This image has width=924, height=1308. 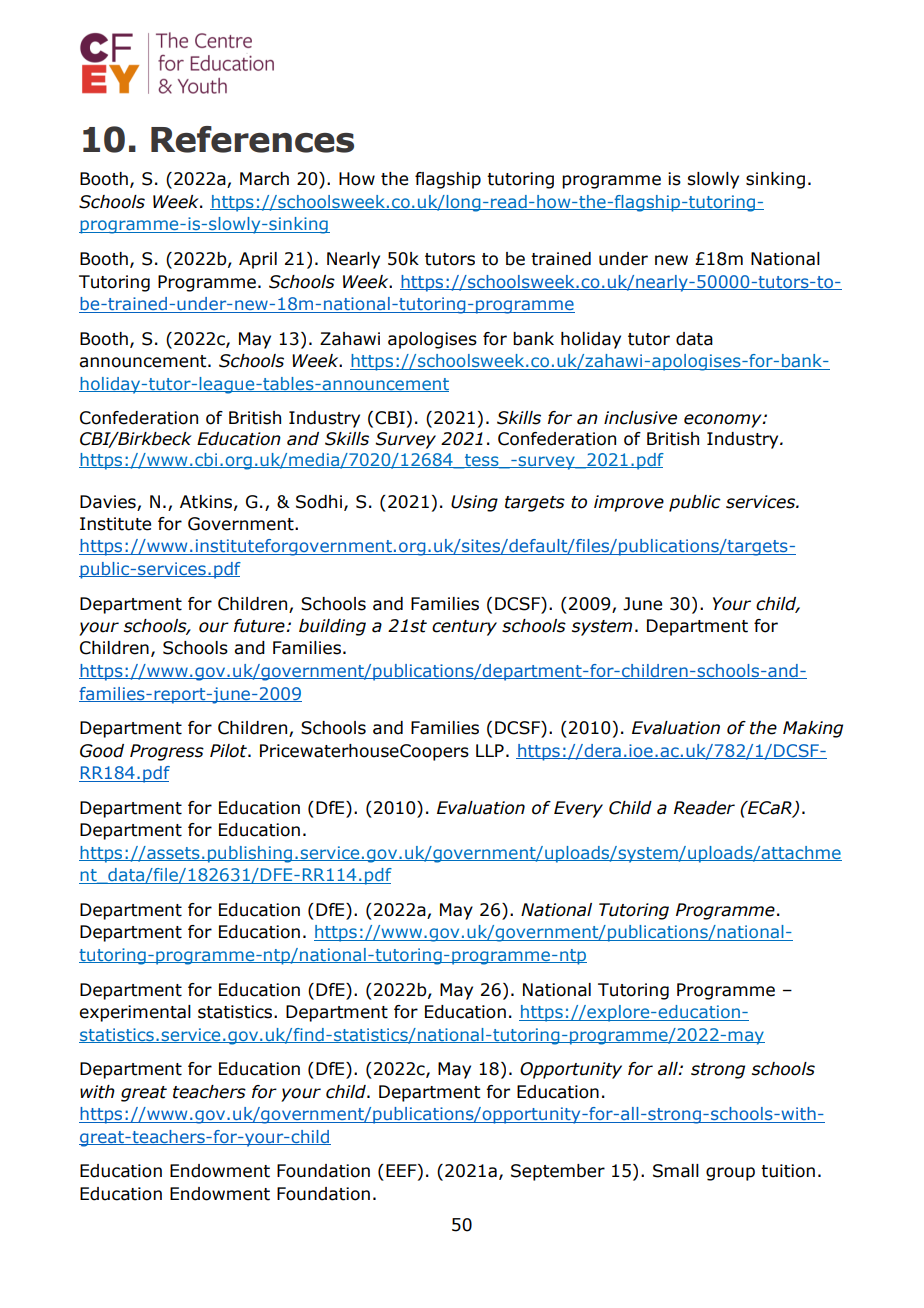 What do you see at coordinates (578, 809) in the image?
I see `Every` at bounding box center [578, 809].
